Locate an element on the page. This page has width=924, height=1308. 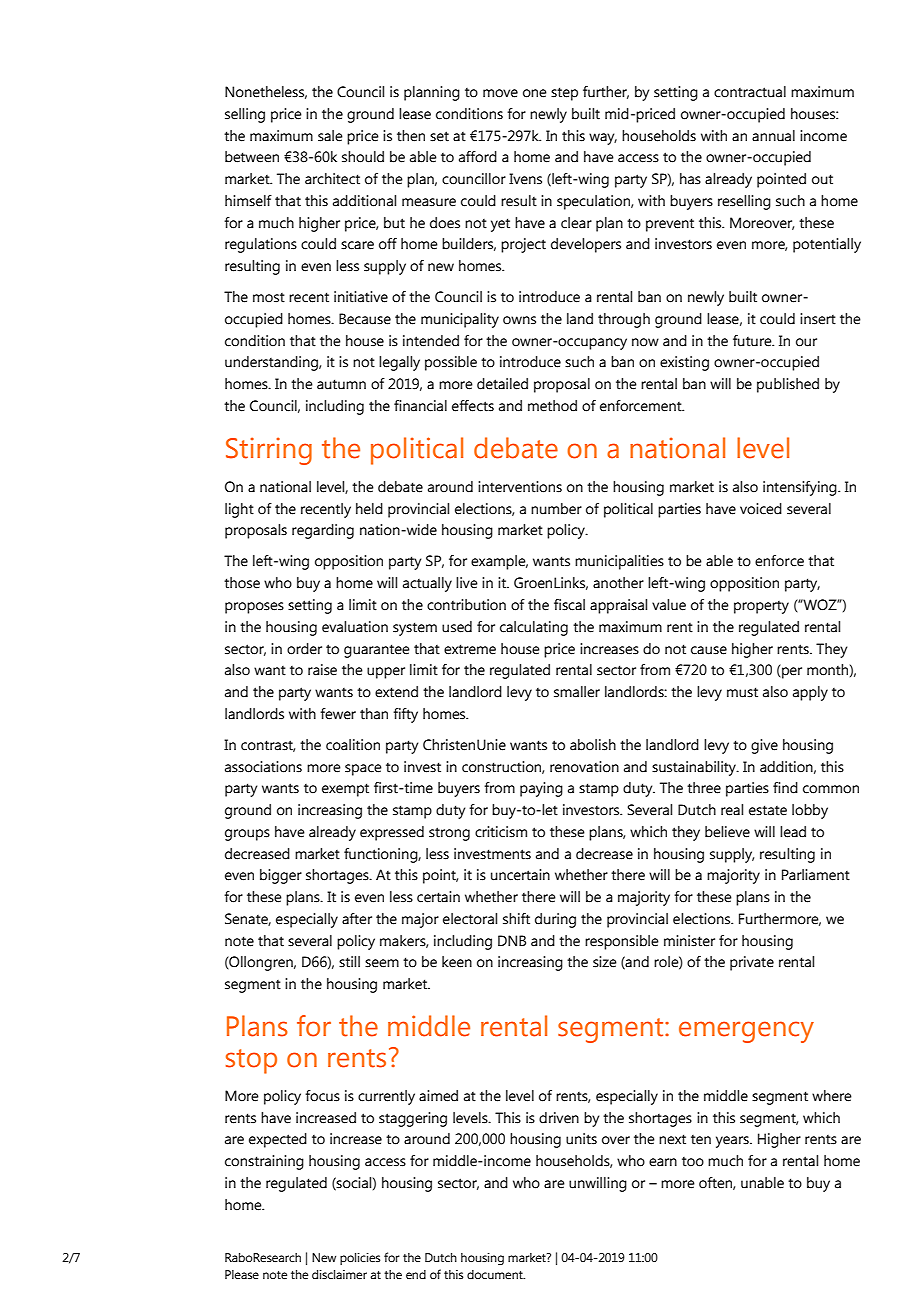
disclaimer is located at coordinates (339, 1274).
